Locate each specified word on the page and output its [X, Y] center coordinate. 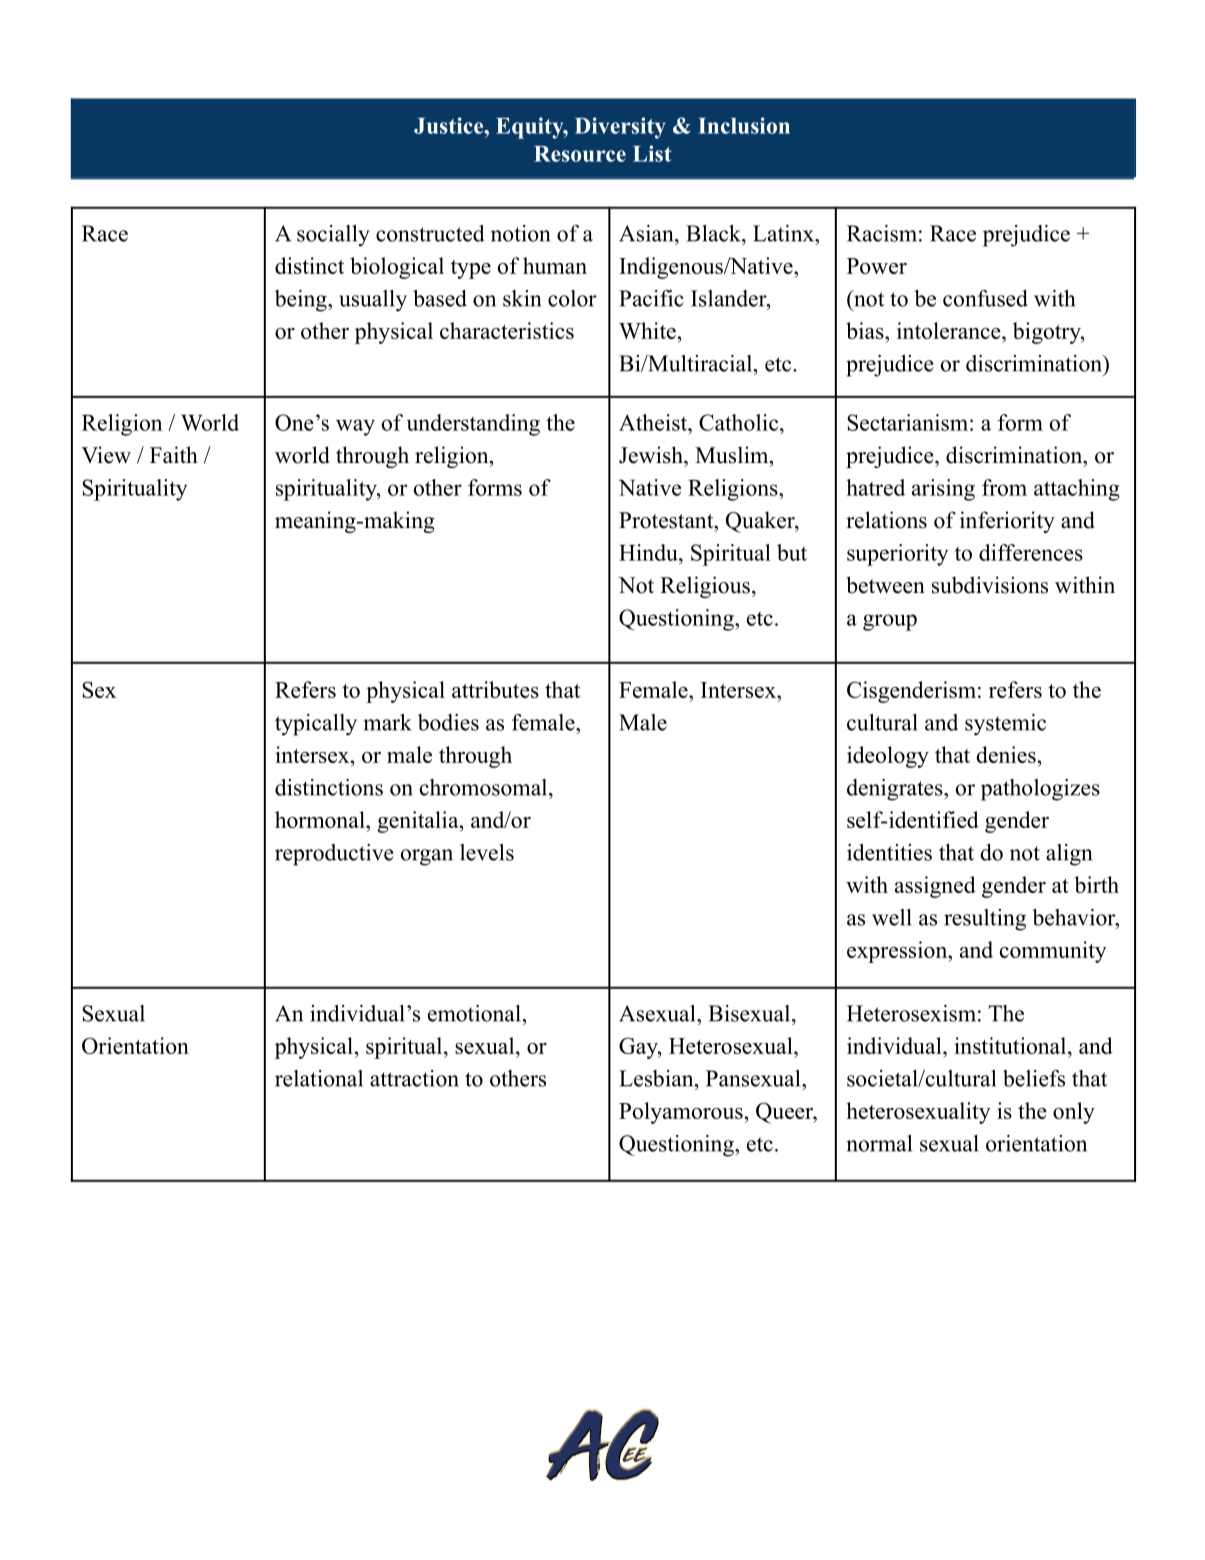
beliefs [1034, 1078]
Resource [580, 154]
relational [319, 1078]
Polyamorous [681, 1113]
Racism [882, 233]
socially [333, 236]
